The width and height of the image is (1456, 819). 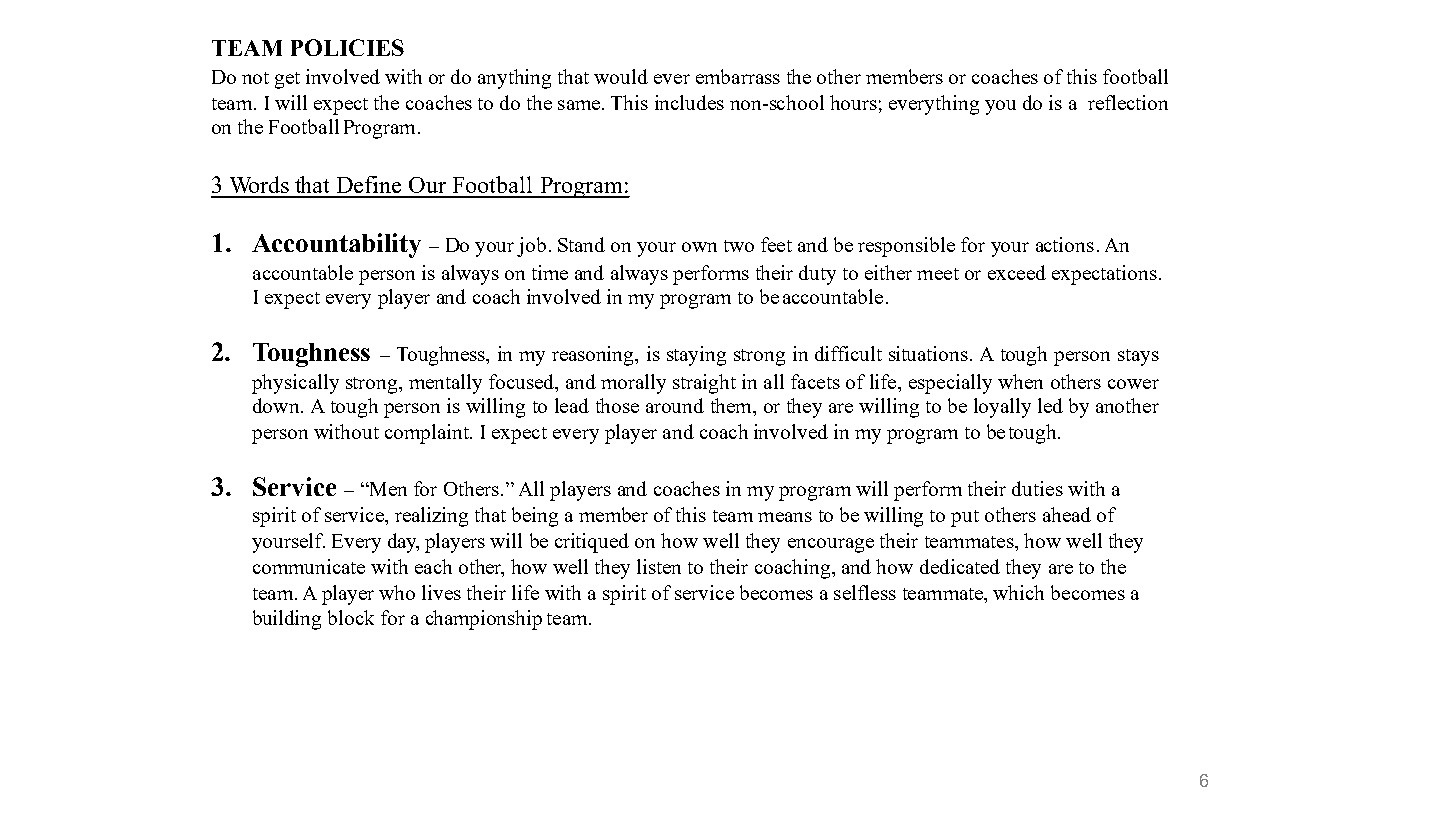 I want to click on listen, so click(x=659, y=566).
